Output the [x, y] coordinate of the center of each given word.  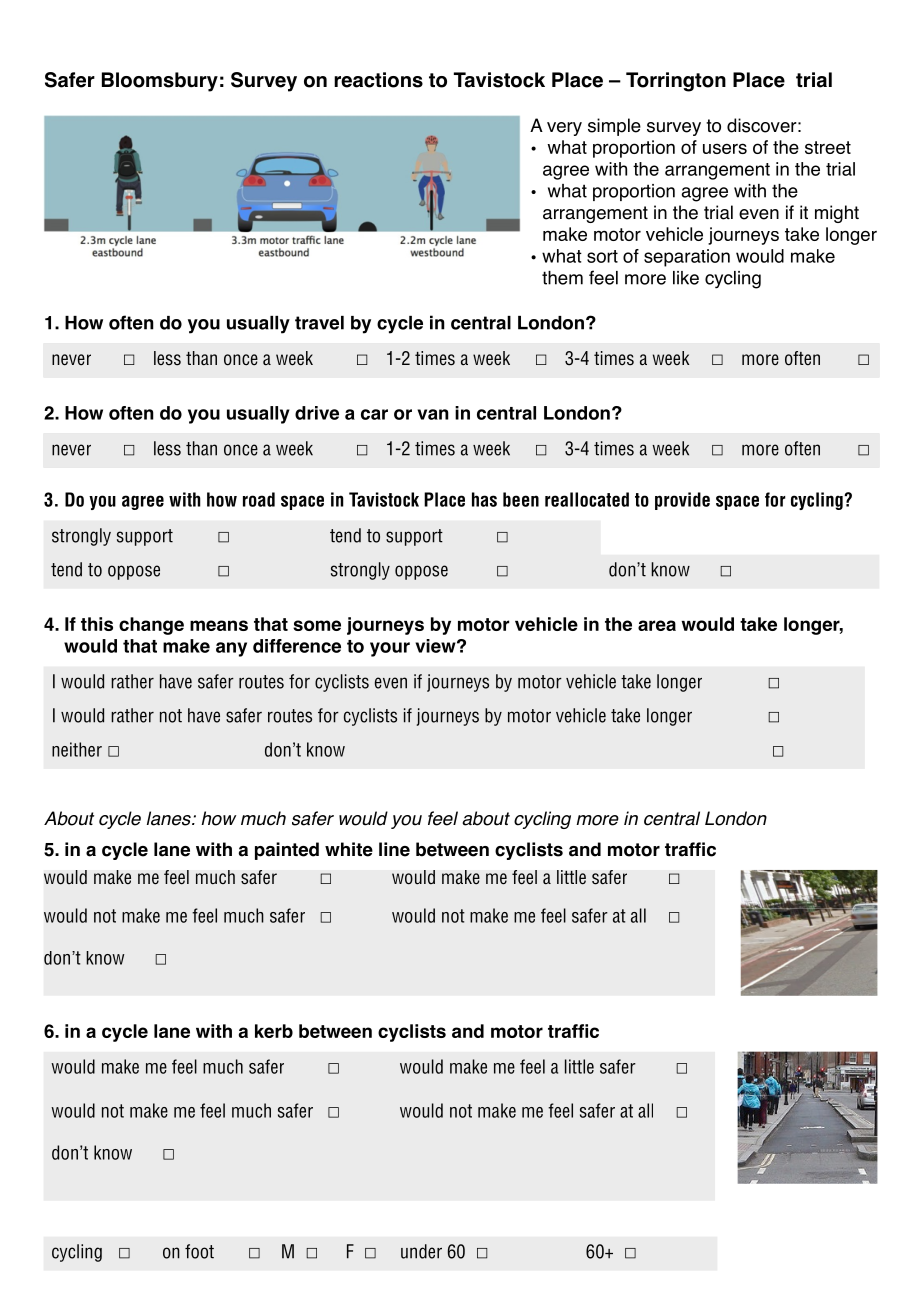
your [390, 649]
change [151, 626]
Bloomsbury [160, 82]
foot [199, 1251]
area [657, 625]
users [725, 148]
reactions [378, 80]
